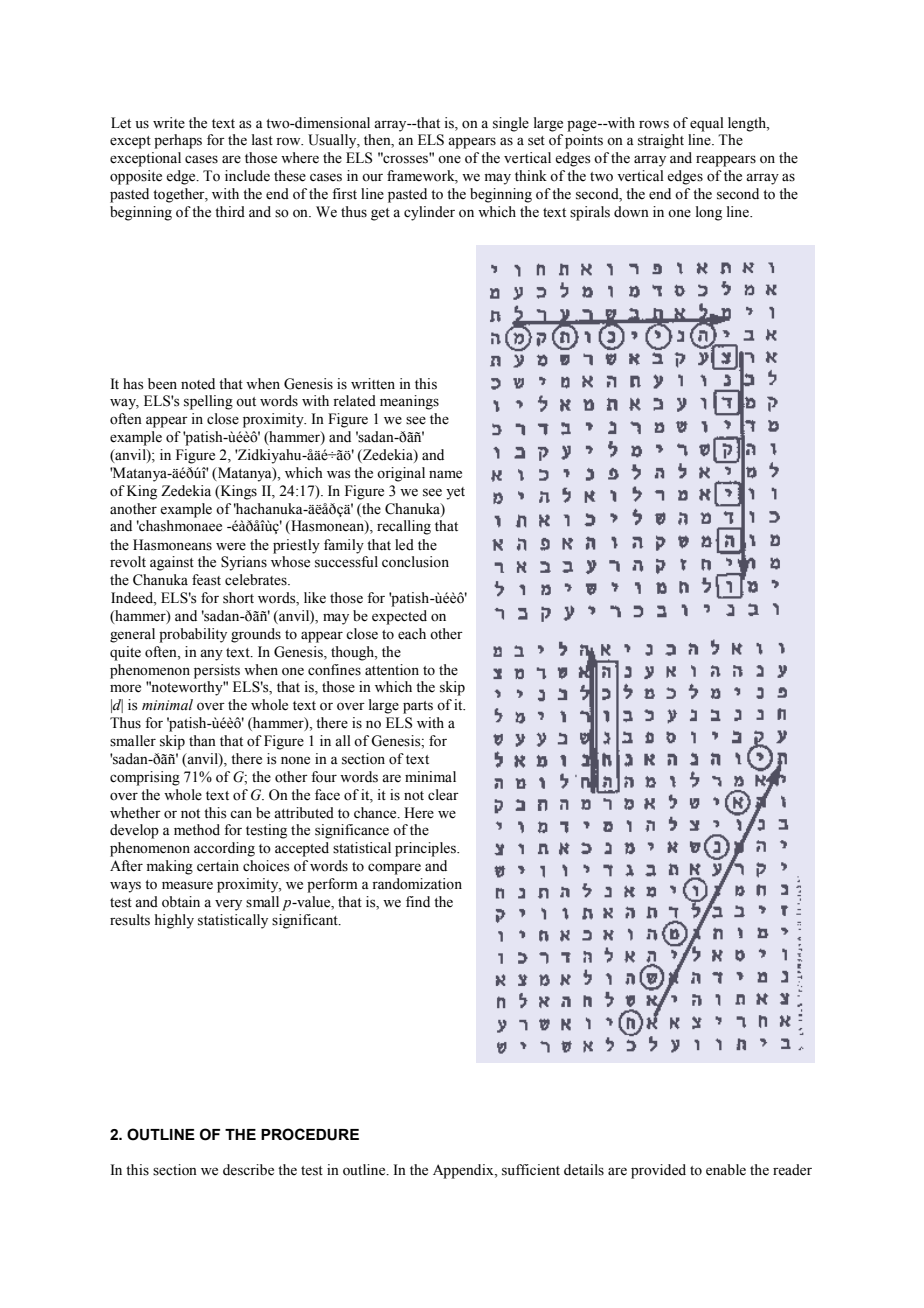 The width and height of the screenshot is (924, 1308). Describe the element at coordinates (511, 124) in the screenshot. I see `single` at that location.
